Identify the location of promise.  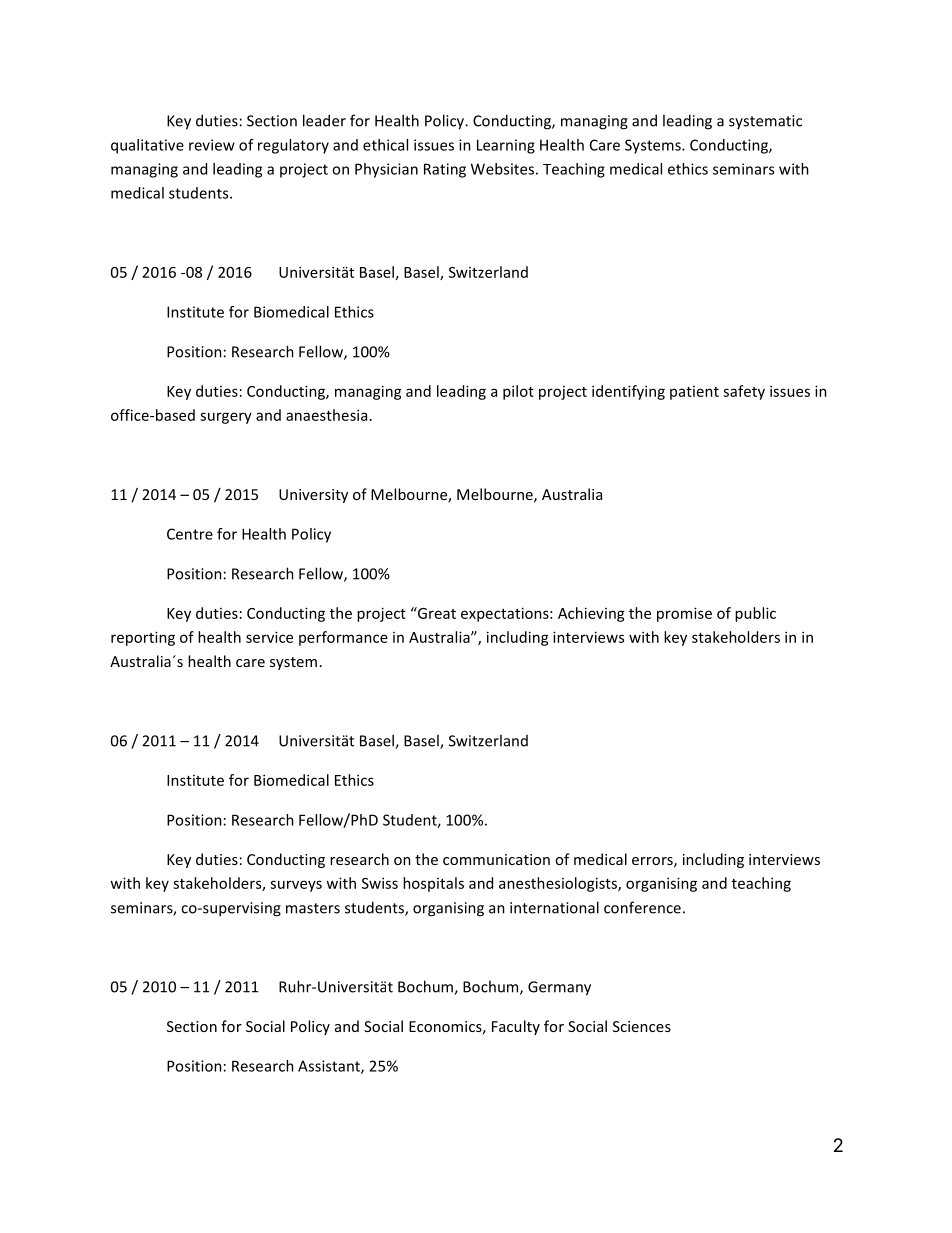
(684, 614).
